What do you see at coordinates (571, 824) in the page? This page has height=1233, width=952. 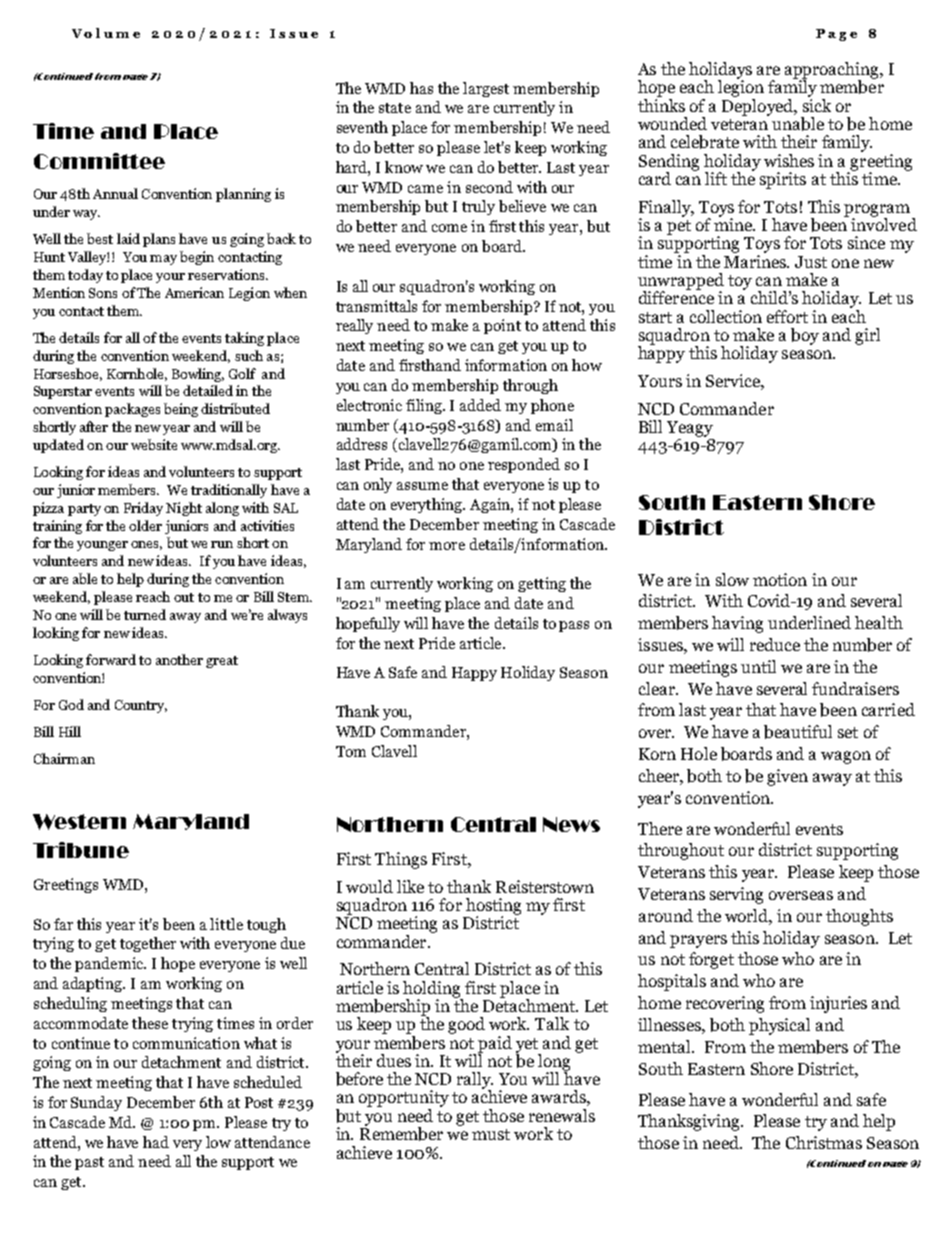 I see `News` at bounding box center [571, 824].
